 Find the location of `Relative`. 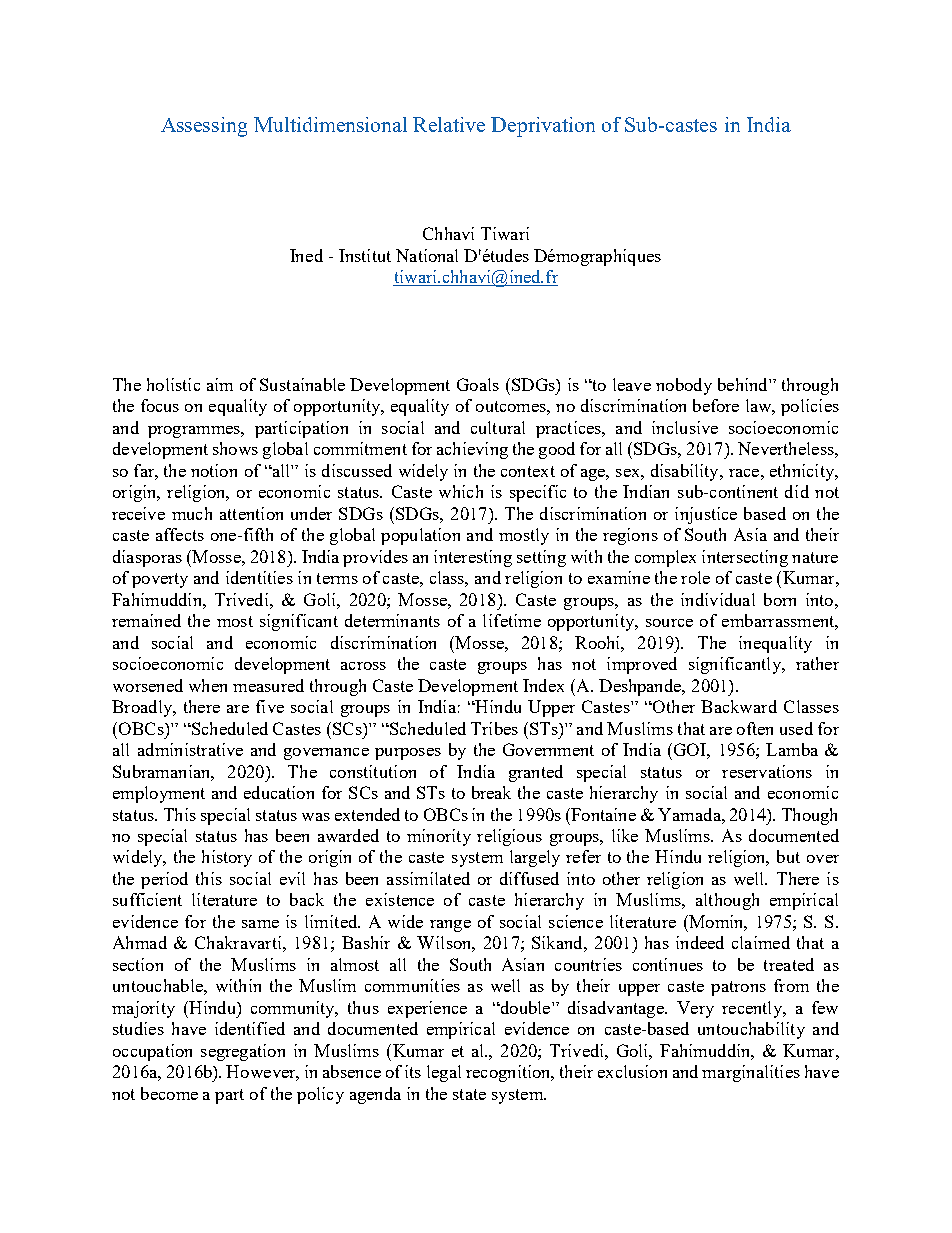

Relative is located at coordinates (449, 124).
